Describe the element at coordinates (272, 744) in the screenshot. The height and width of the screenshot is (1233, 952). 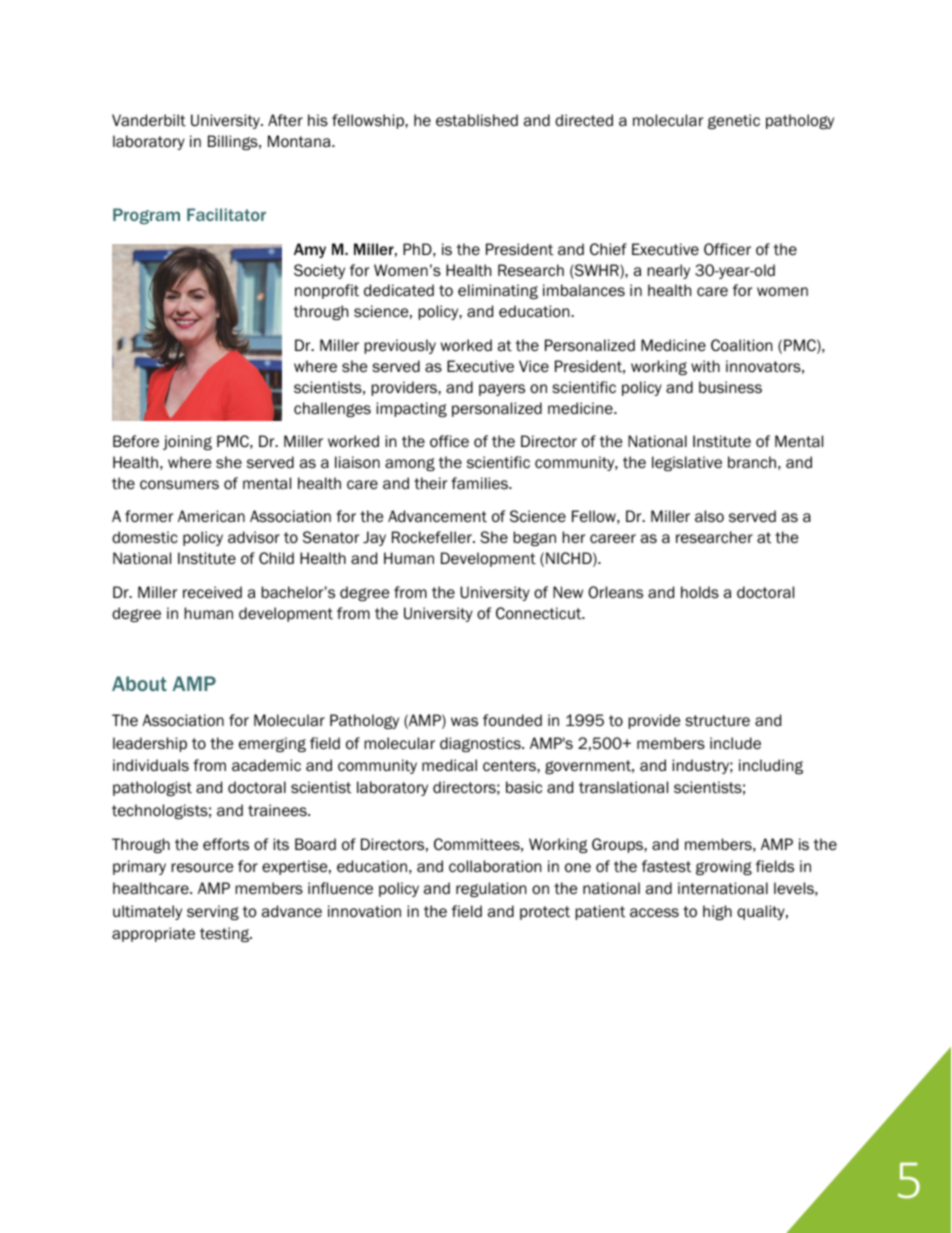
I see `emerging` at that location.
